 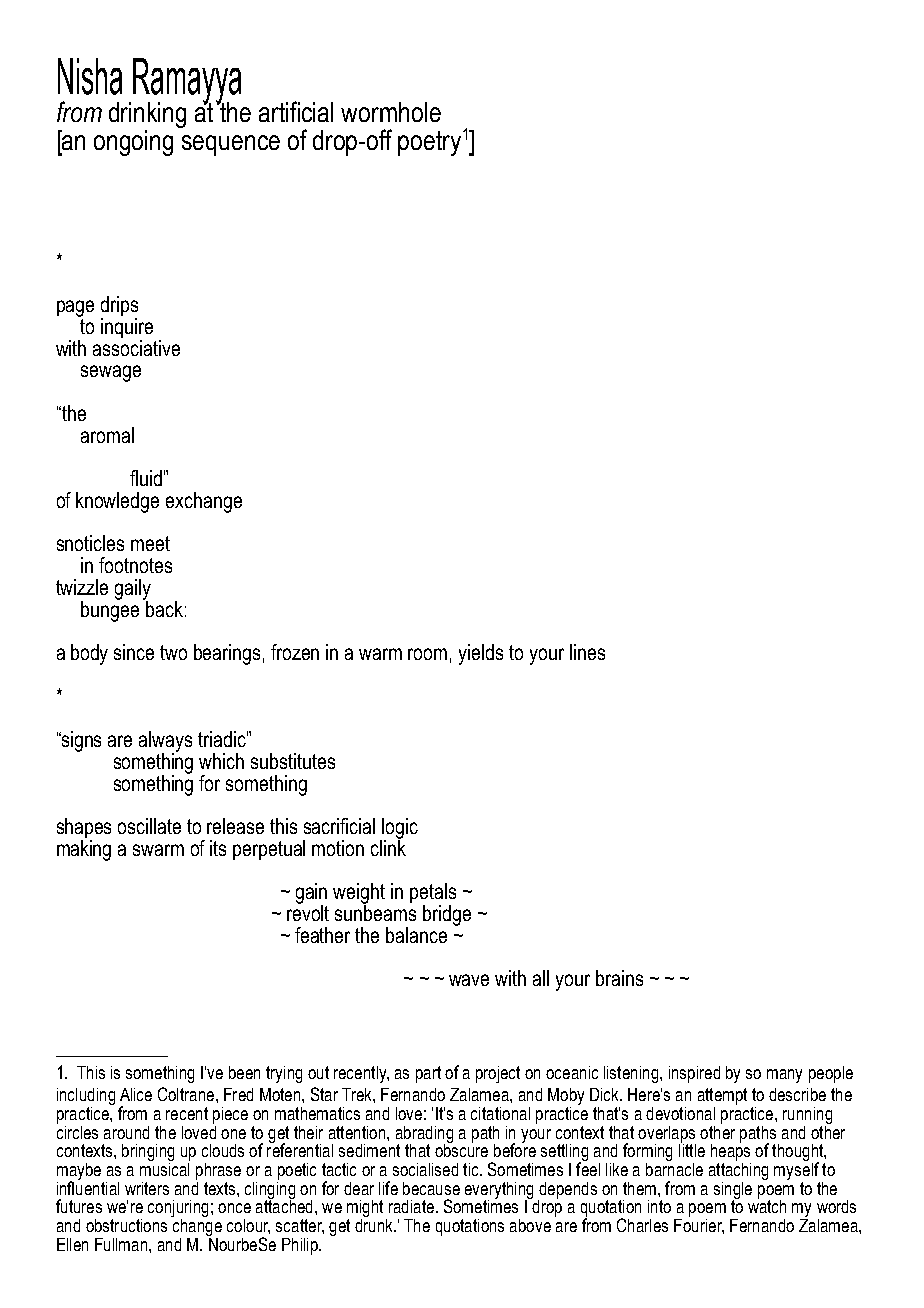 I want to click on drinking, so click(x=147, y=115).
